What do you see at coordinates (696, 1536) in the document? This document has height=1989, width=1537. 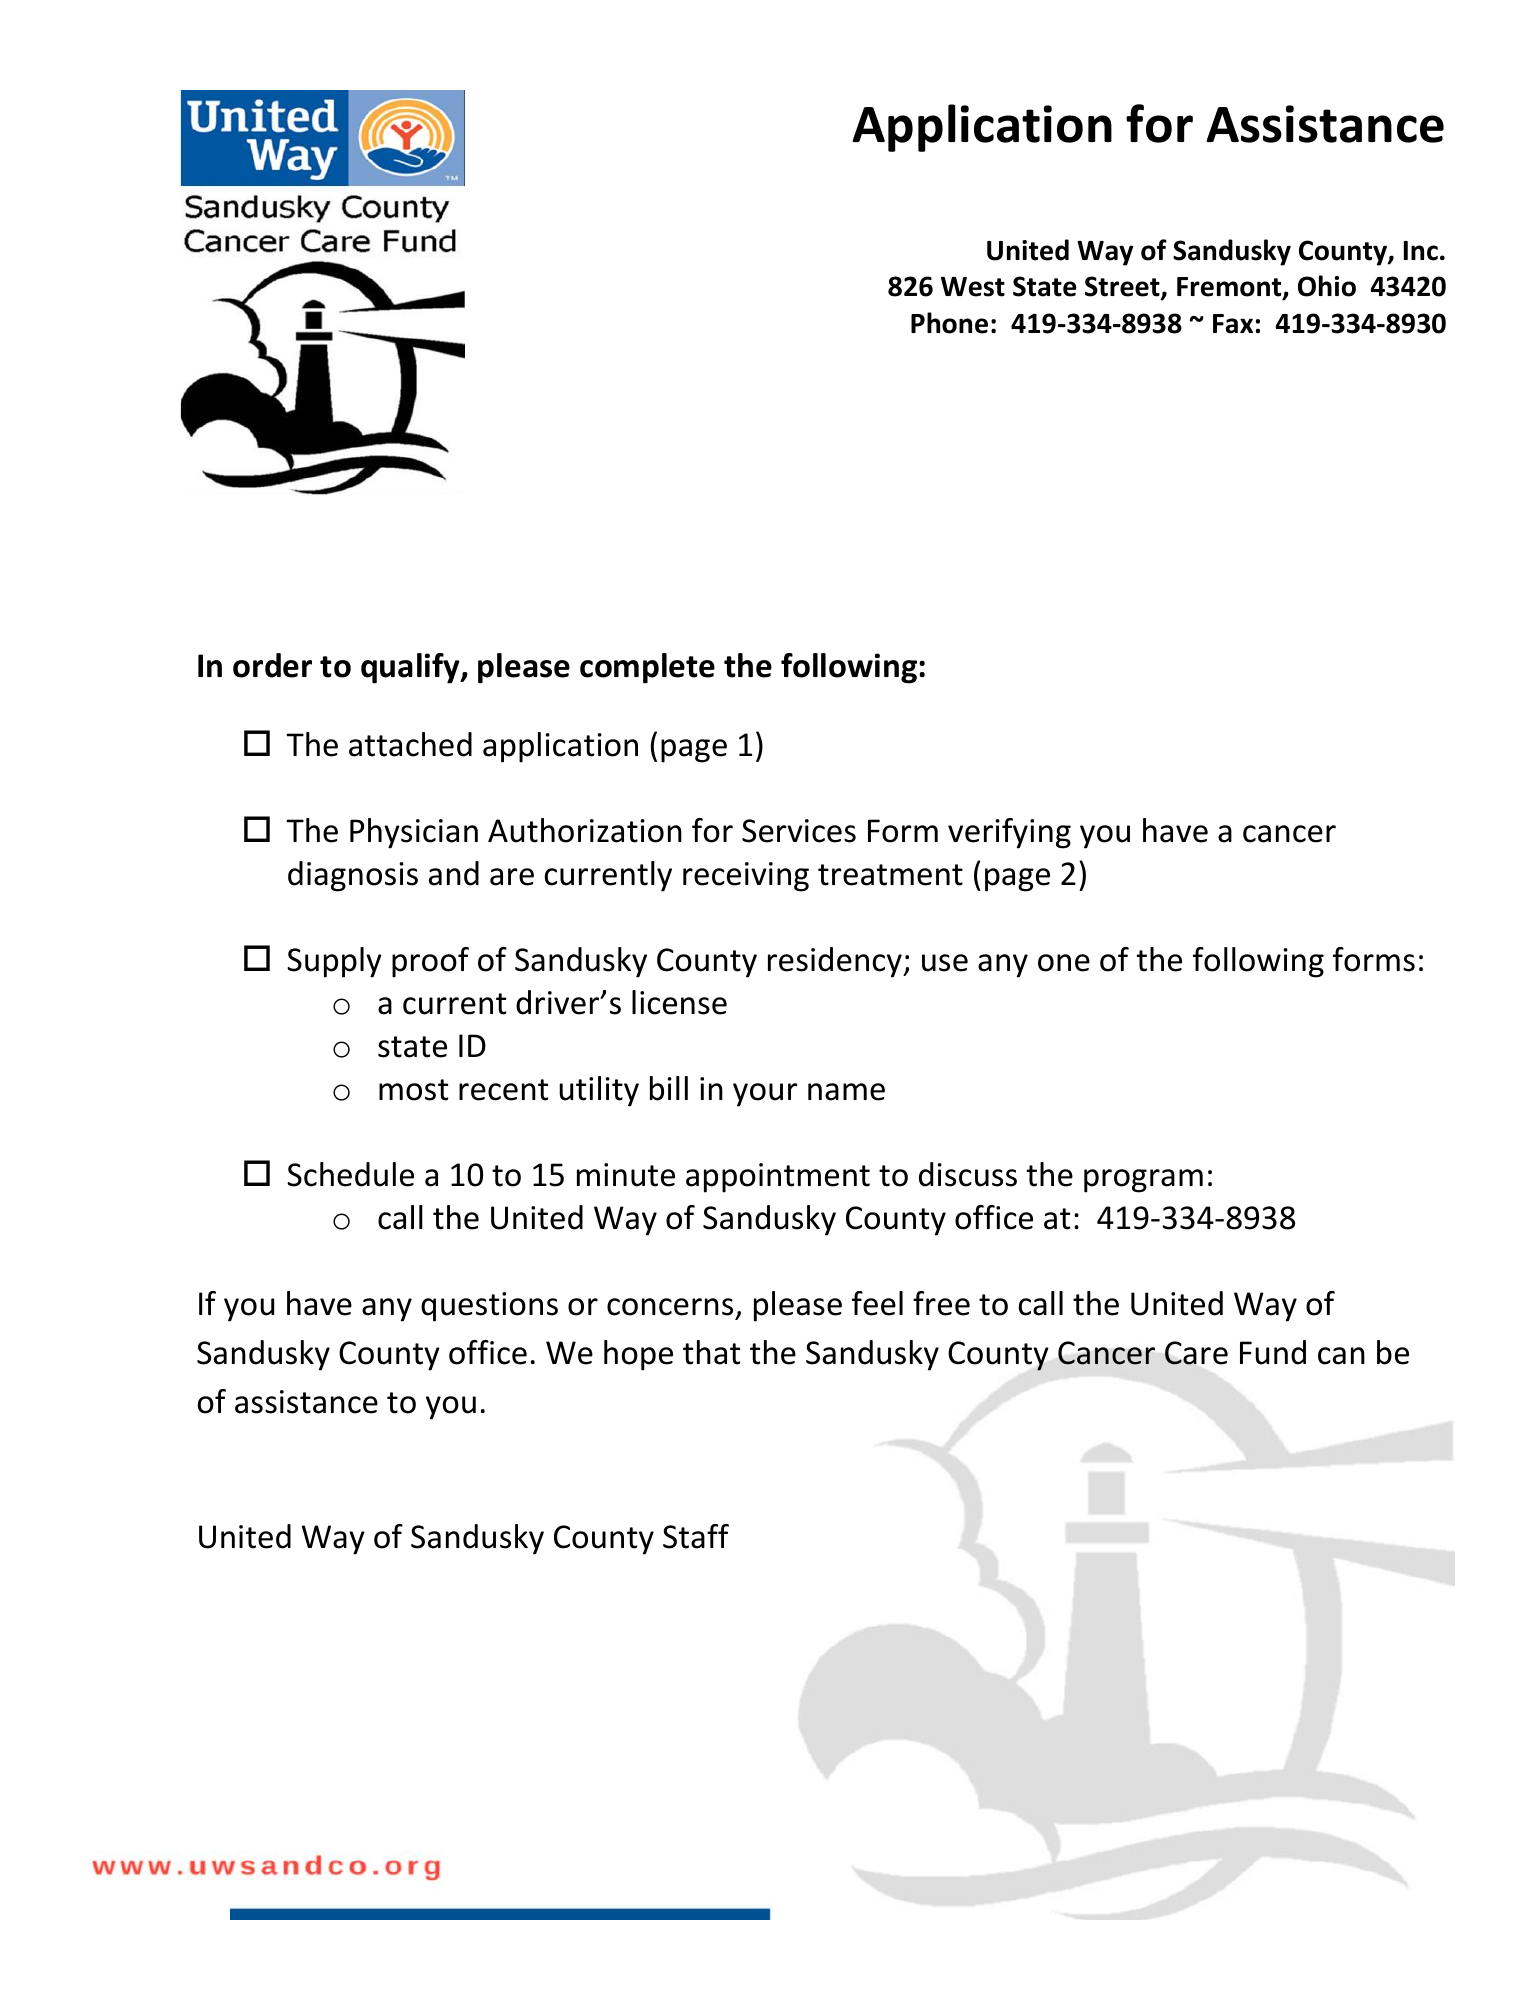 I see `Staff` at bounding box center [696, 1536].
